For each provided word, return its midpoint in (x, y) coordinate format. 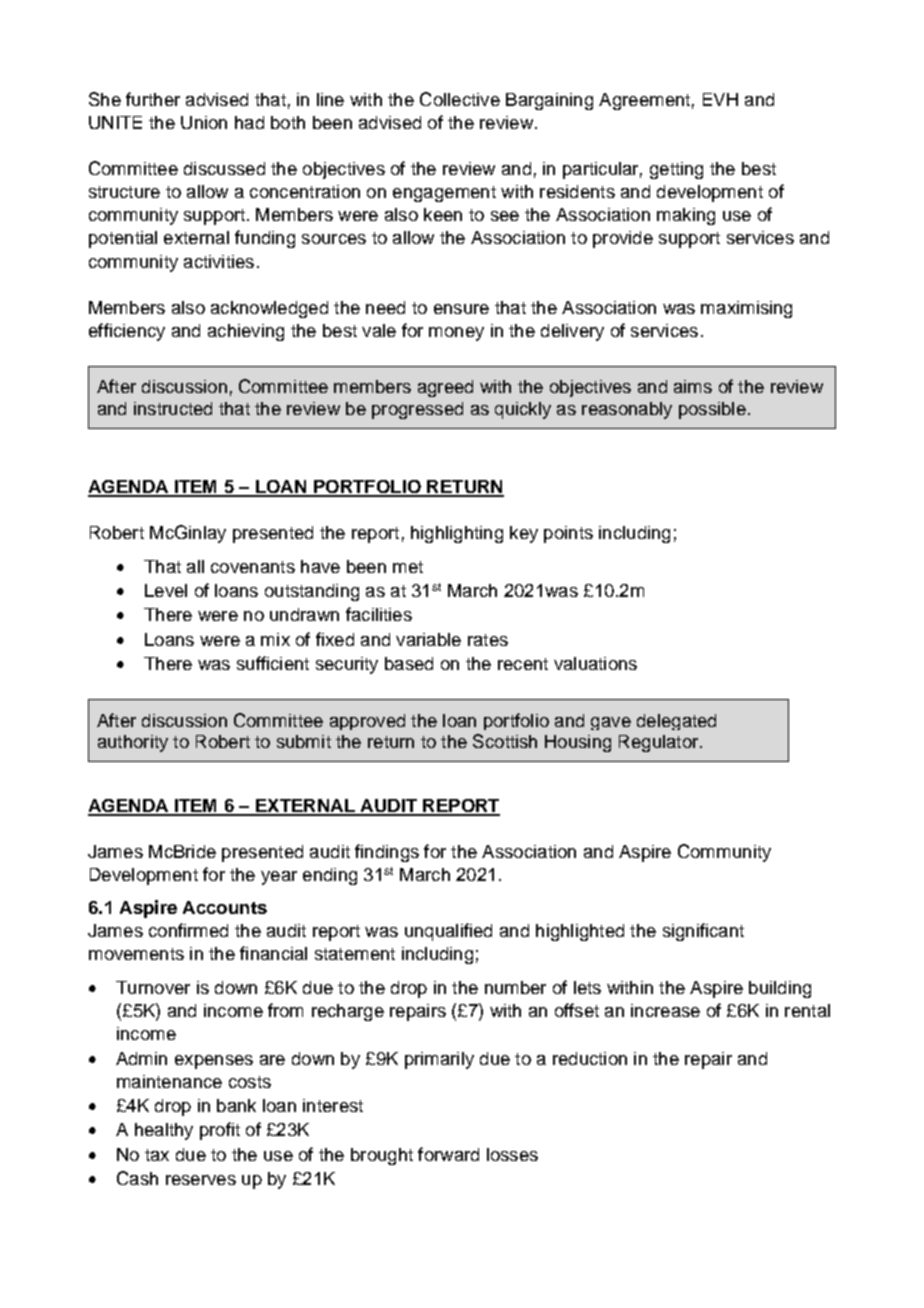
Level (166, 590)
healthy (164, 1131)
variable (428, 639)
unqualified (448, 932)
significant (703, 932)
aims (693, 386)
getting (676, 170)
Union (204, 122)
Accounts (225, 907)
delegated (676, 722)
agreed (445, 388)
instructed (173, 408)
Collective (460, 99)
